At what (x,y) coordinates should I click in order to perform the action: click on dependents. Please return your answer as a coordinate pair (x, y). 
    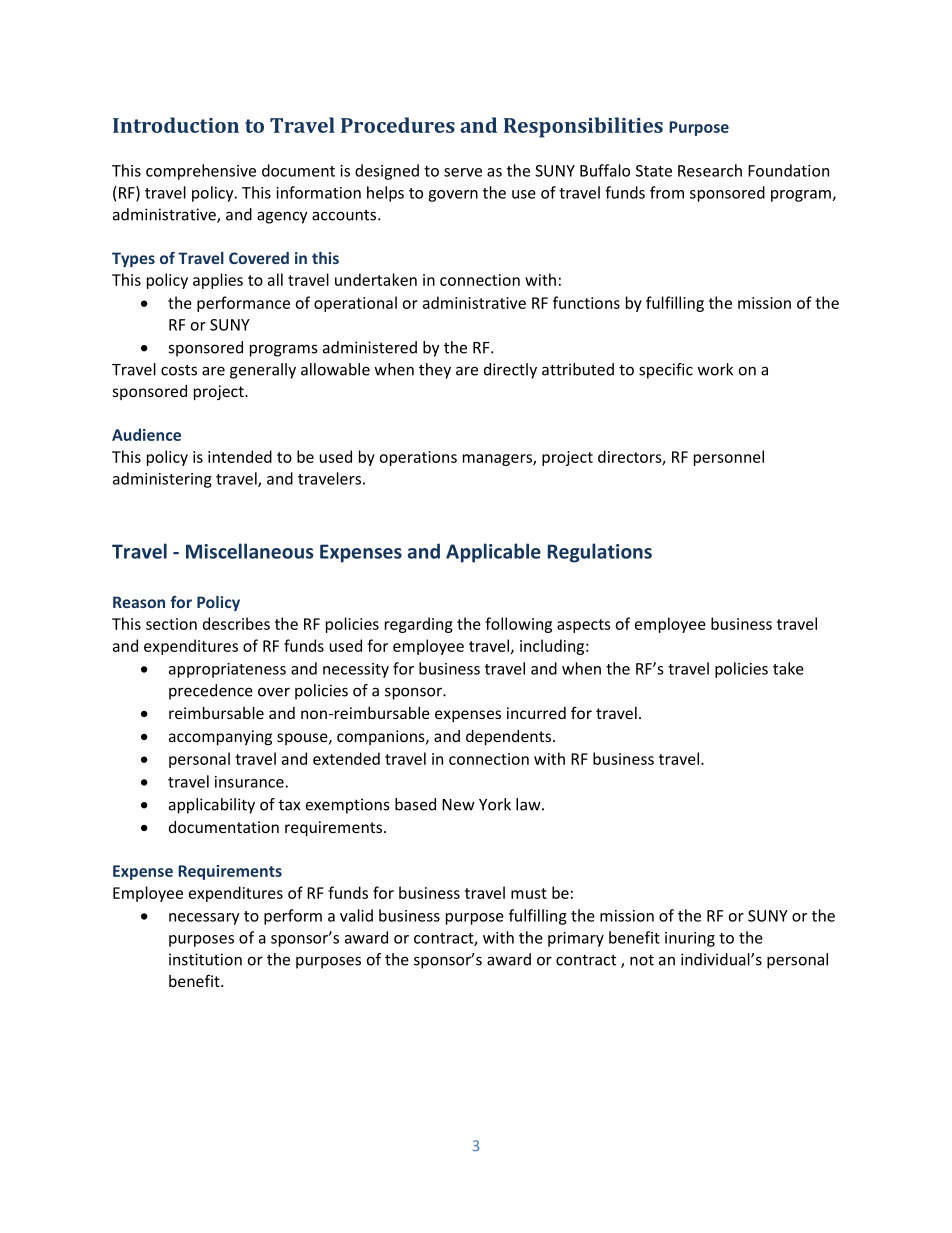
    Looking at the image, I should click on (508, 737).
